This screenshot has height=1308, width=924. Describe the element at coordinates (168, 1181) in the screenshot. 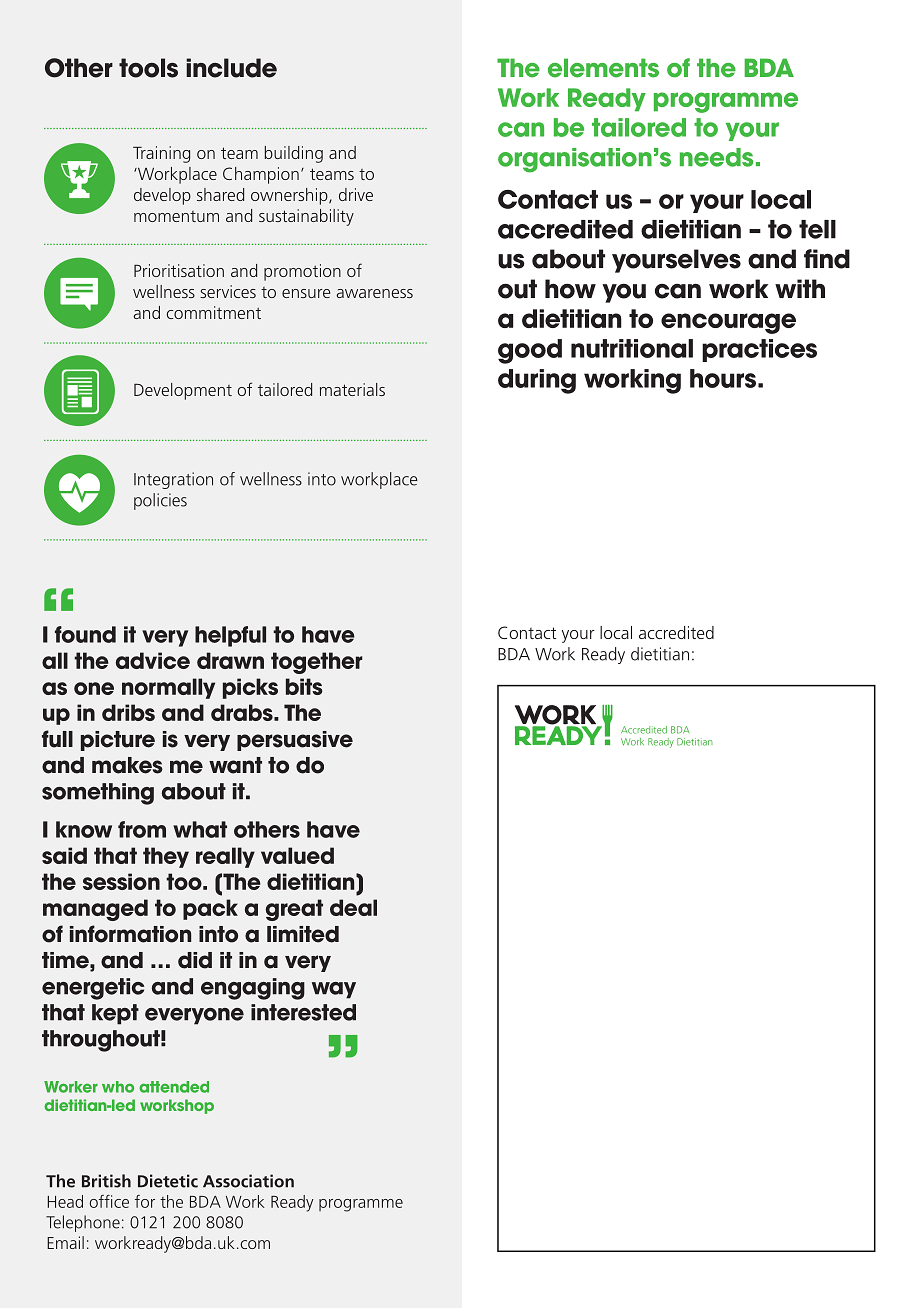

I see `Dietetic` at that location.
